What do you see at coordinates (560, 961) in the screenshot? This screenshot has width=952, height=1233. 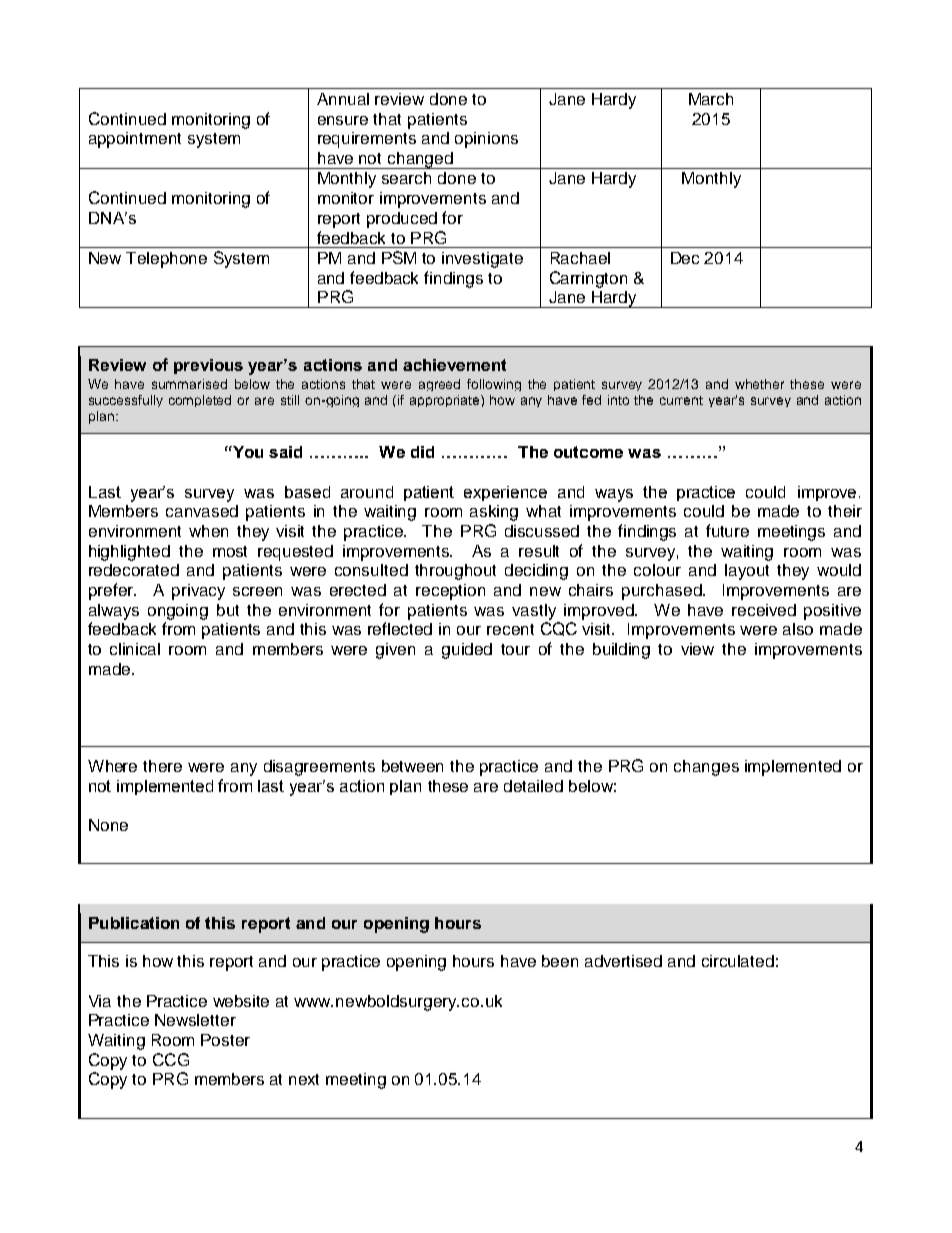 I see `been` at bounding box center [560, 961].
